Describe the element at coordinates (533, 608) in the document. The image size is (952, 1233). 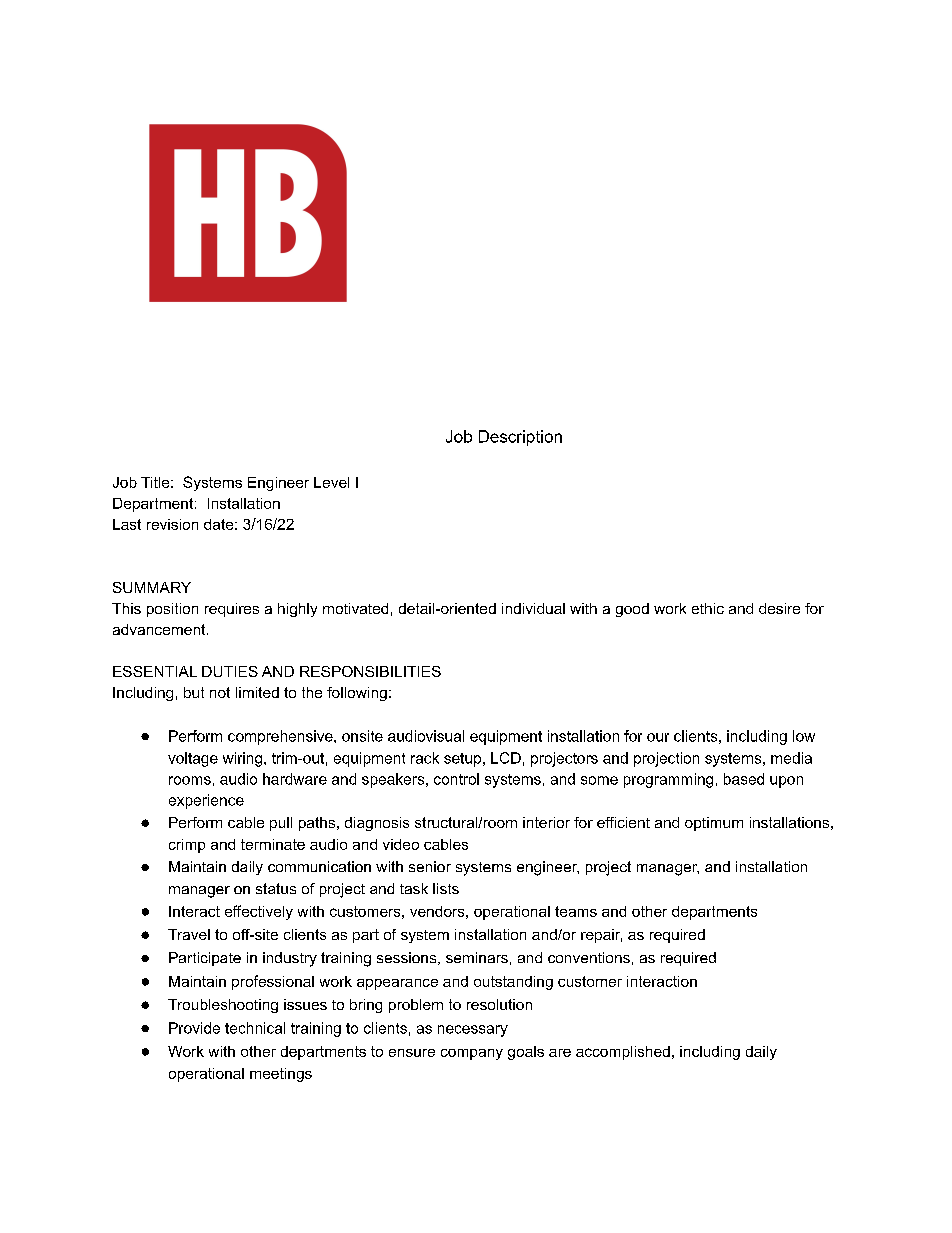
I see `individual` at that location.
